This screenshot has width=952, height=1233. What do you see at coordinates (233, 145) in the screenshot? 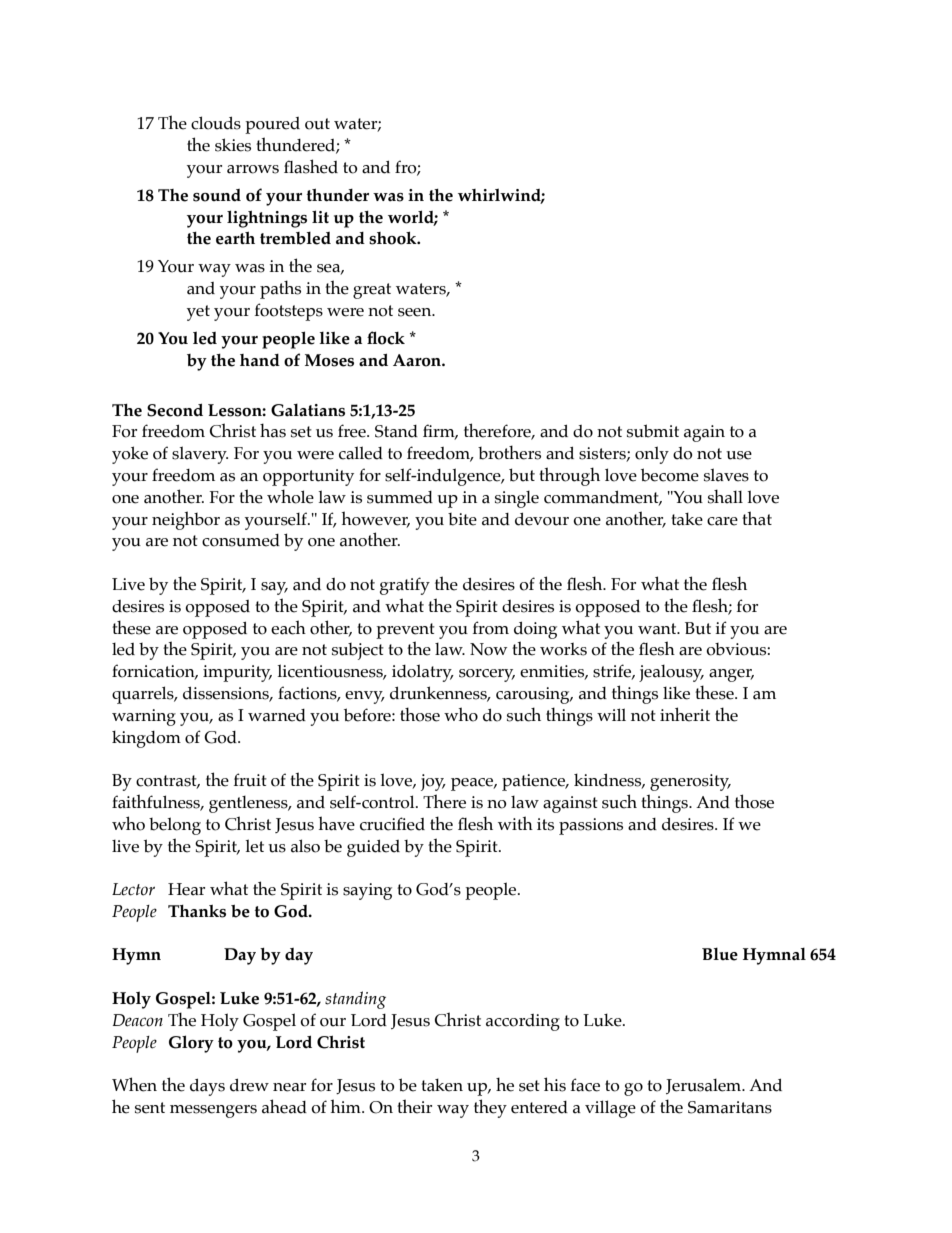
I see `skies` at bounding box center [233, 145].
